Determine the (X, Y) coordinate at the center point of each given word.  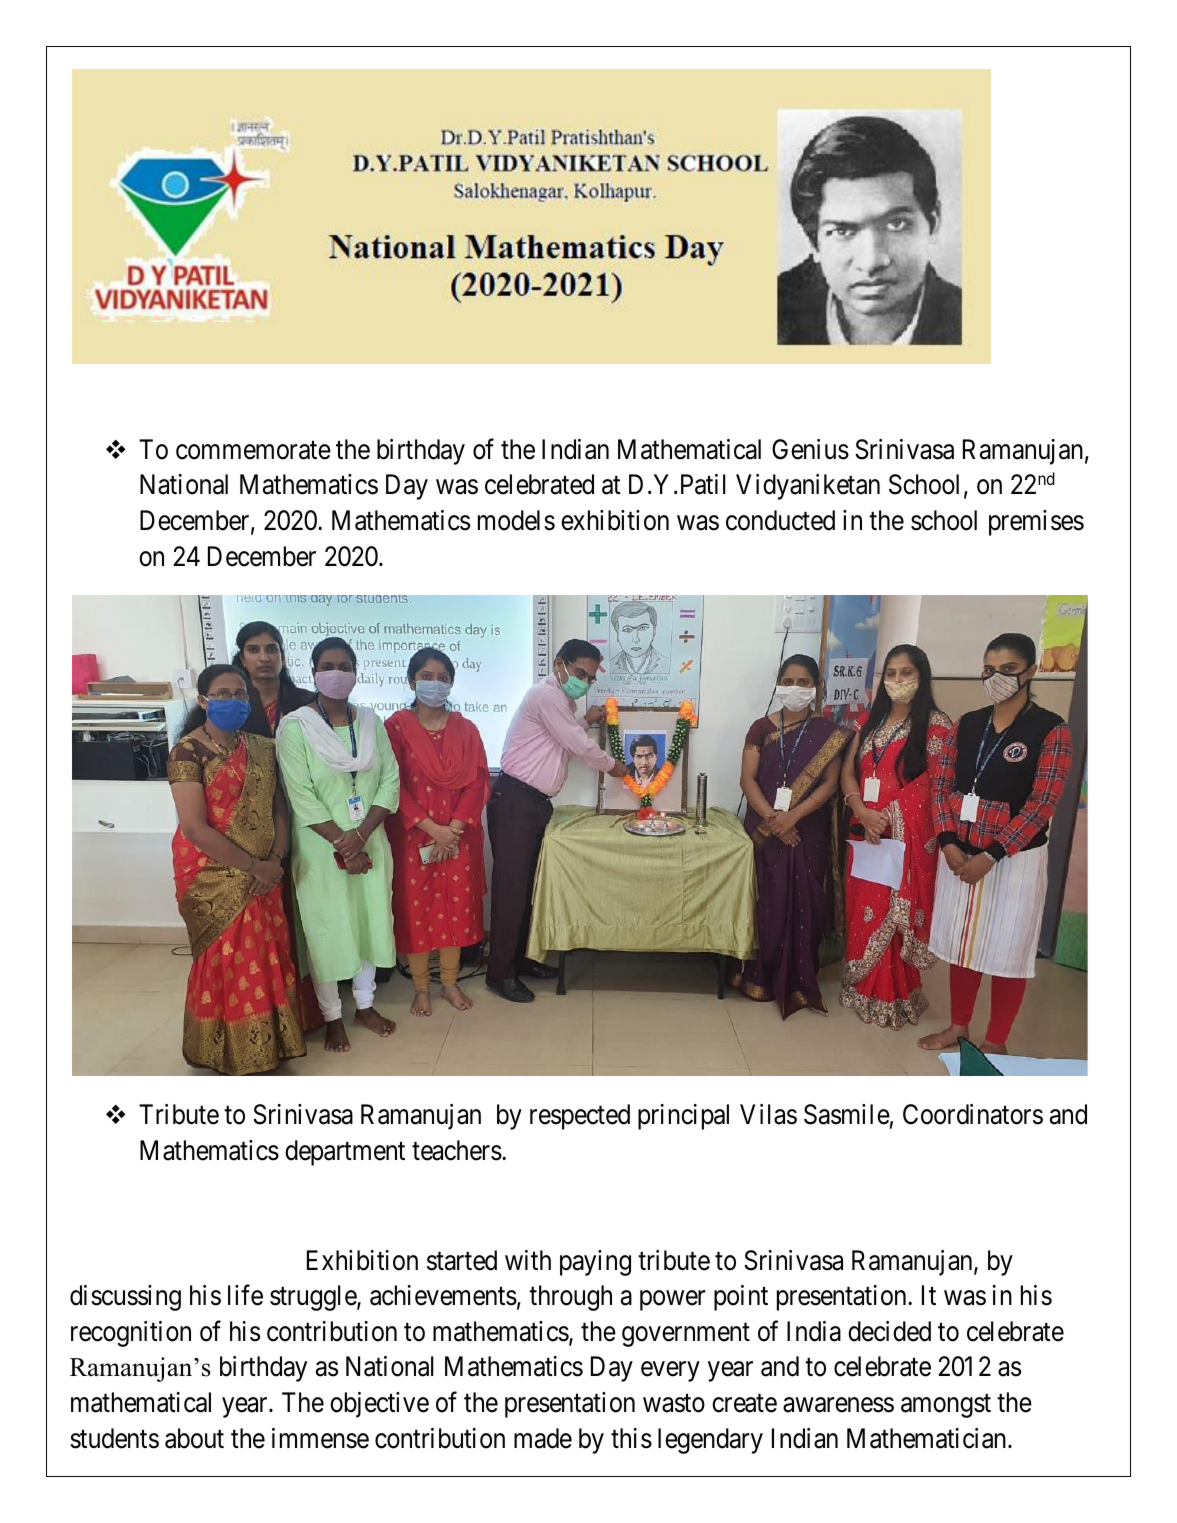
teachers (457, 1150)
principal (683, 1117)
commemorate (253, 450)
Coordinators (973, 1114)
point (741, 1298)
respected (580, 1117)
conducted (780, 520)
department (345, 1153)
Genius (810, 449)
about (194, 1438)
